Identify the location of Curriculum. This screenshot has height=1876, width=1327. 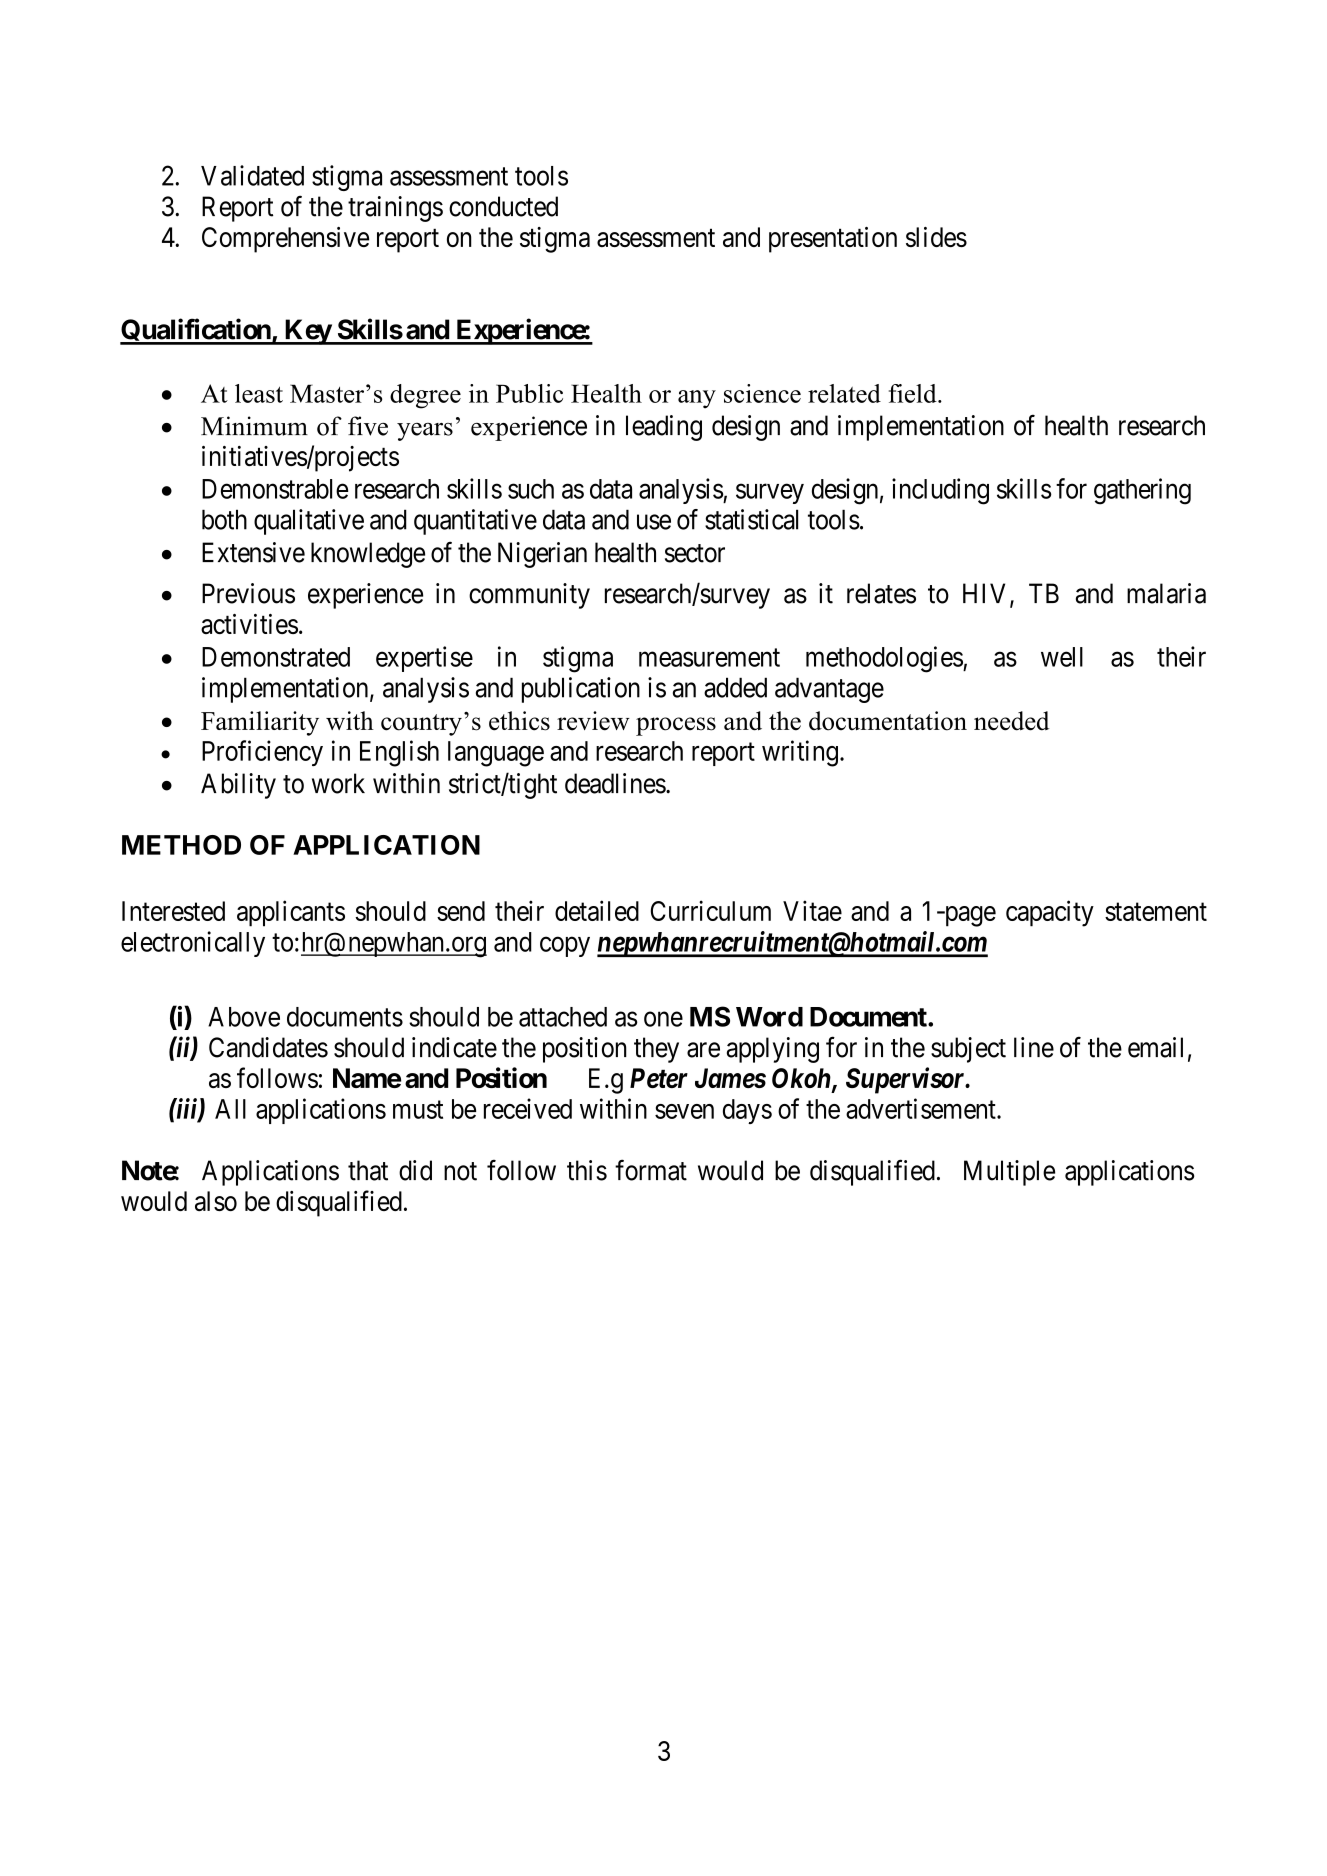
(711, 910).
